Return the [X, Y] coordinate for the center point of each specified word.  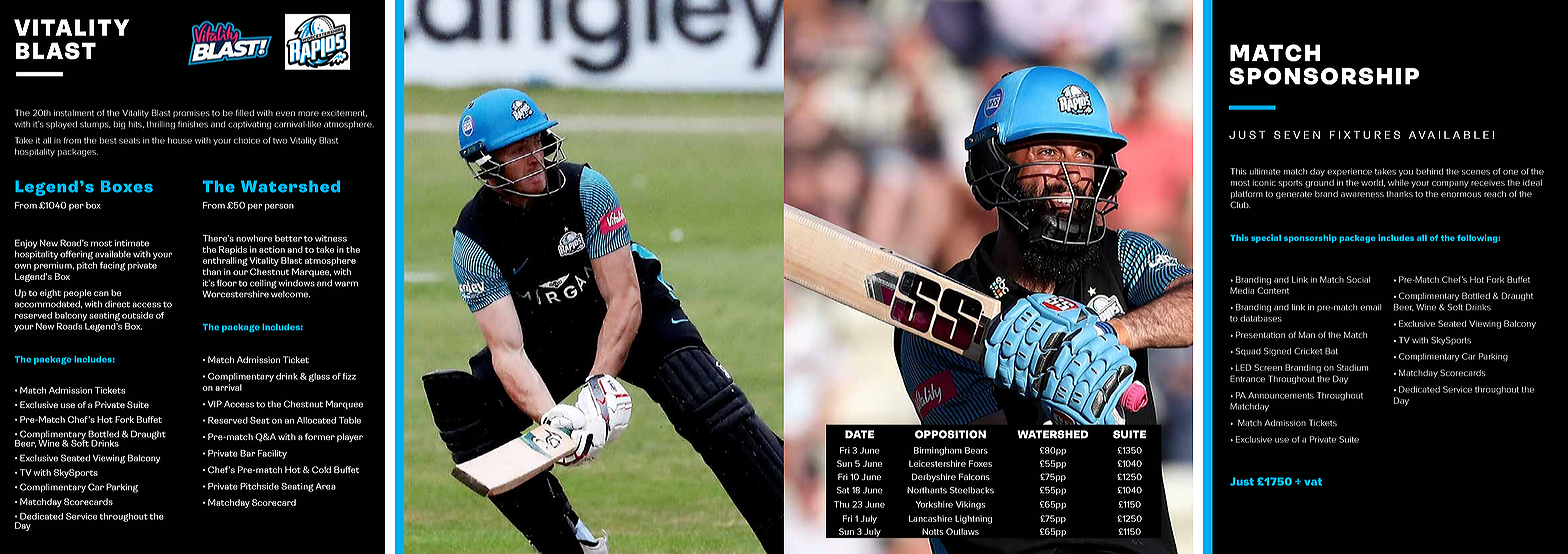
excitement [344, 113]
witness [331, 238]
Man [1307, 335]
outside [137, 315]
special [1266, 238]
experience [1349, 172]
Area [325, 486]
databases [1261, 318]
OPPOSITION [950, 434]
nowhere [254, 238]
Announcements [1281, 395]
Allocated [316, 420]
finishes [193, 124]
